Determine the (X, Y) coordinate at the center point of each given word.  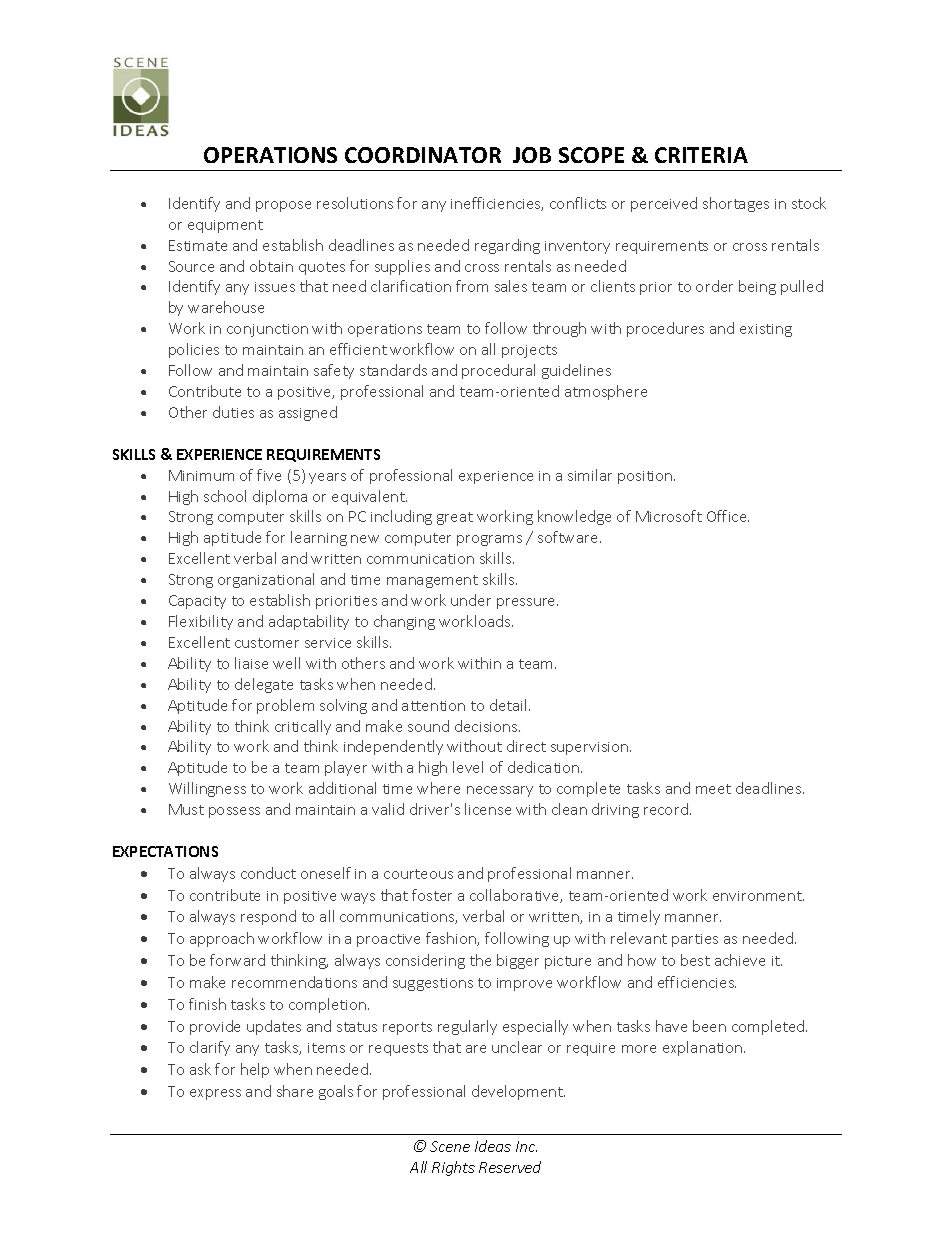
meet (713, 789)
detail (510, 705)
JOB (532, 155)
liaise (251, 663)
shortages (736, 204)
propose (283, 206)
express (215, 1094)
